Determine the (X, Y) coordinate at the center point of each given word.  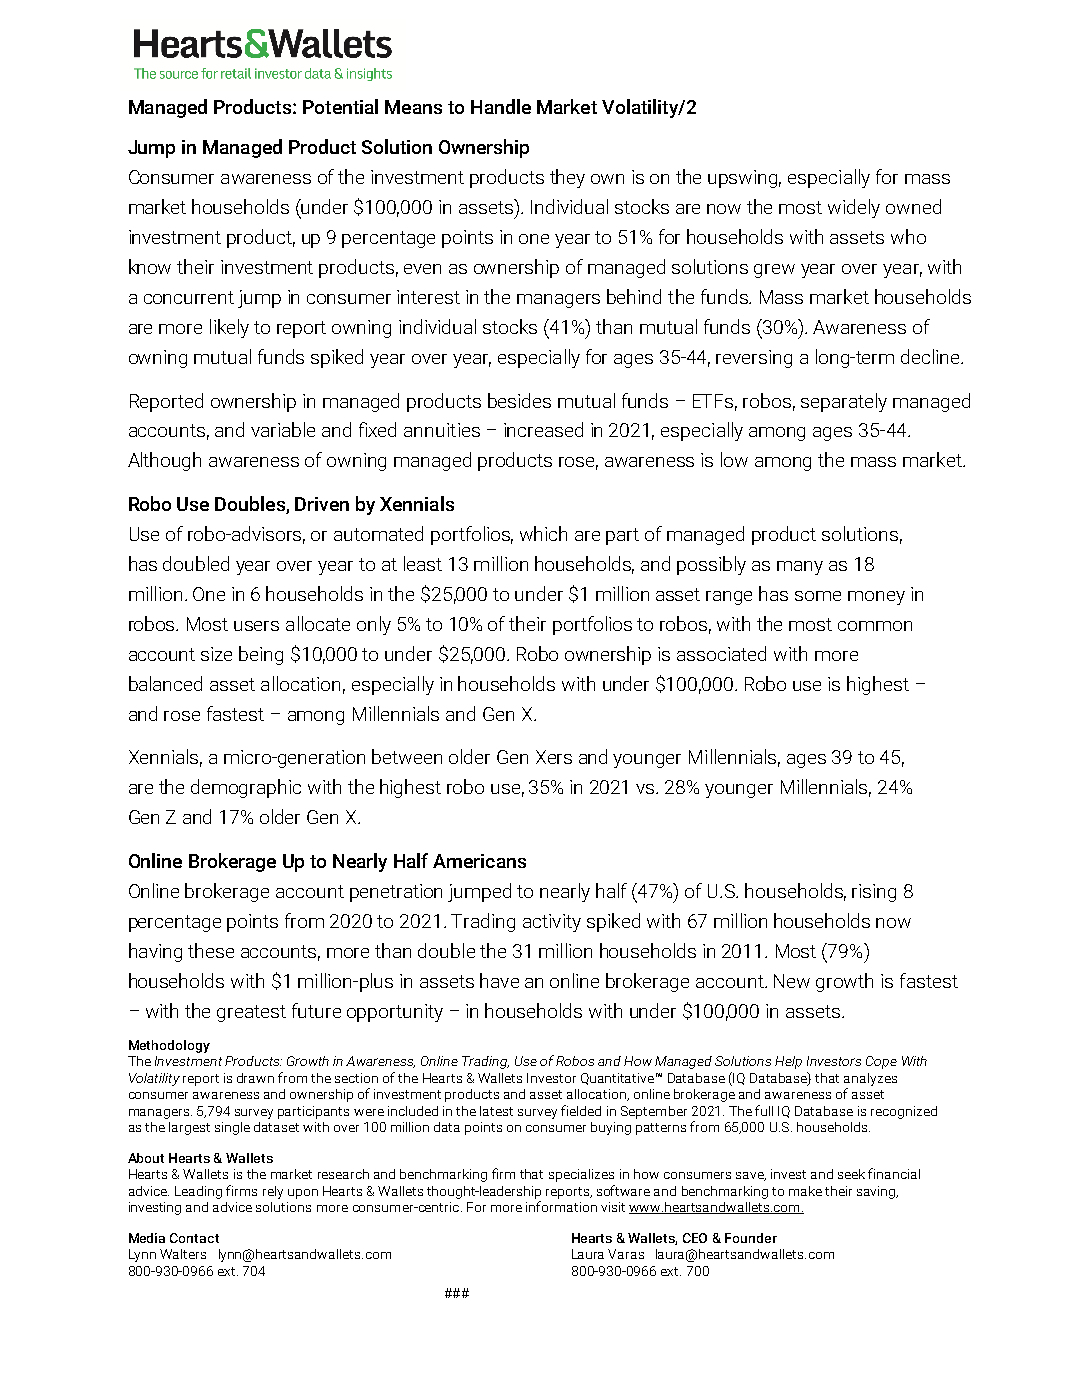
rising (874, 893)
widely (854, 208)
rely (273, 1192)
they (567, 178)
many (800, 568)
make (805, 1191)
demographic (246, 788)
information (561, 1206)
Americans (479, 861)
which (543, 533)
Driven (322, 504)
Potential (340, 106)
